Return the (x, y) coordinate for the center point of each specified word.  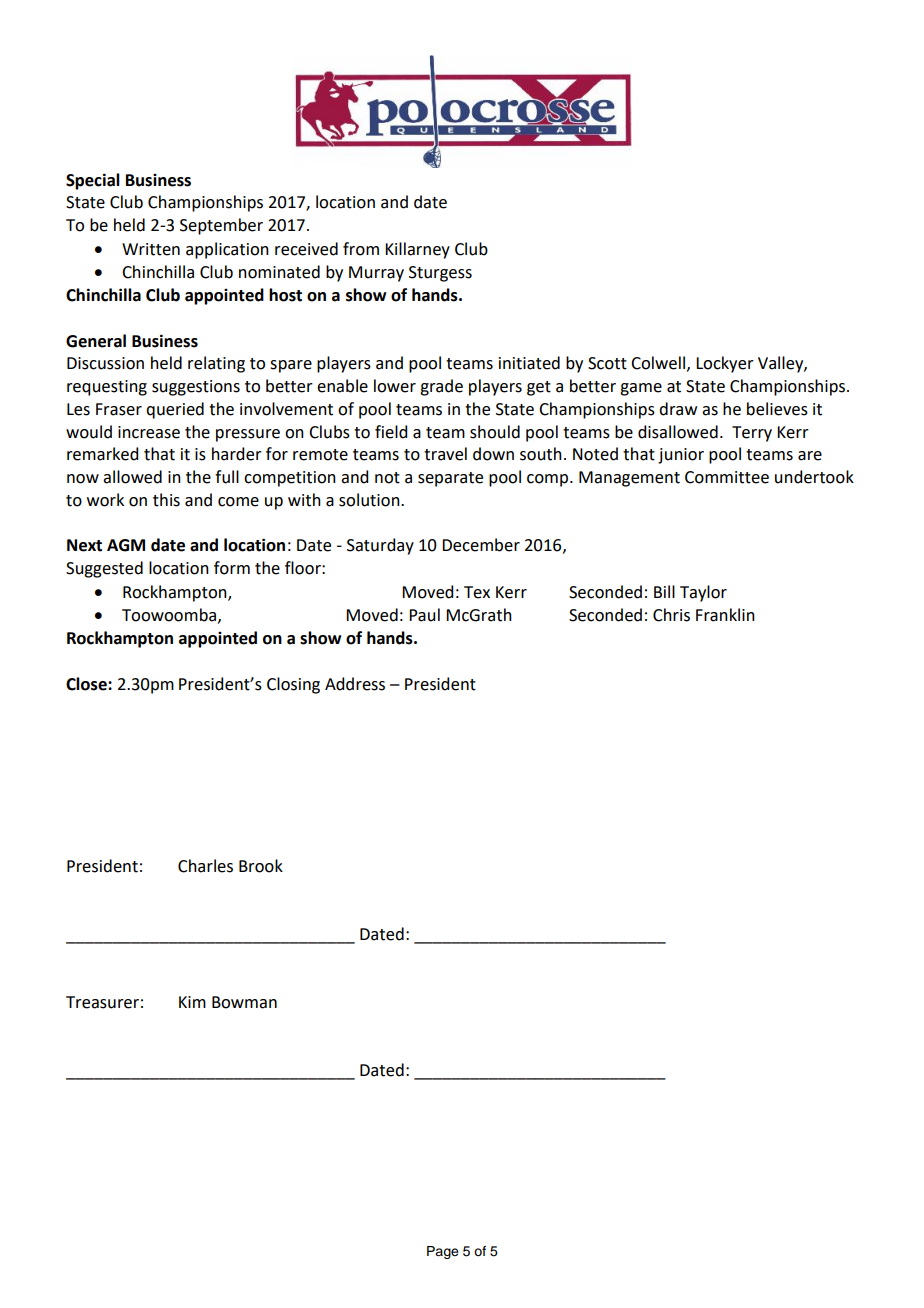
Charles (205, 866)
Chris (671, 615)
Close (87, 684)
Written (151, 249)
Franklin (725, 615)
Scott (607, 363)
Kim (192, 1002)
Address (355, 684)
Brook (261, 866)
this (166, 500)
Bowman (244, 1002)
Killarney (417, 250)
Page (443, 1252)
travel (445, 454)
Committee (727, 477)
